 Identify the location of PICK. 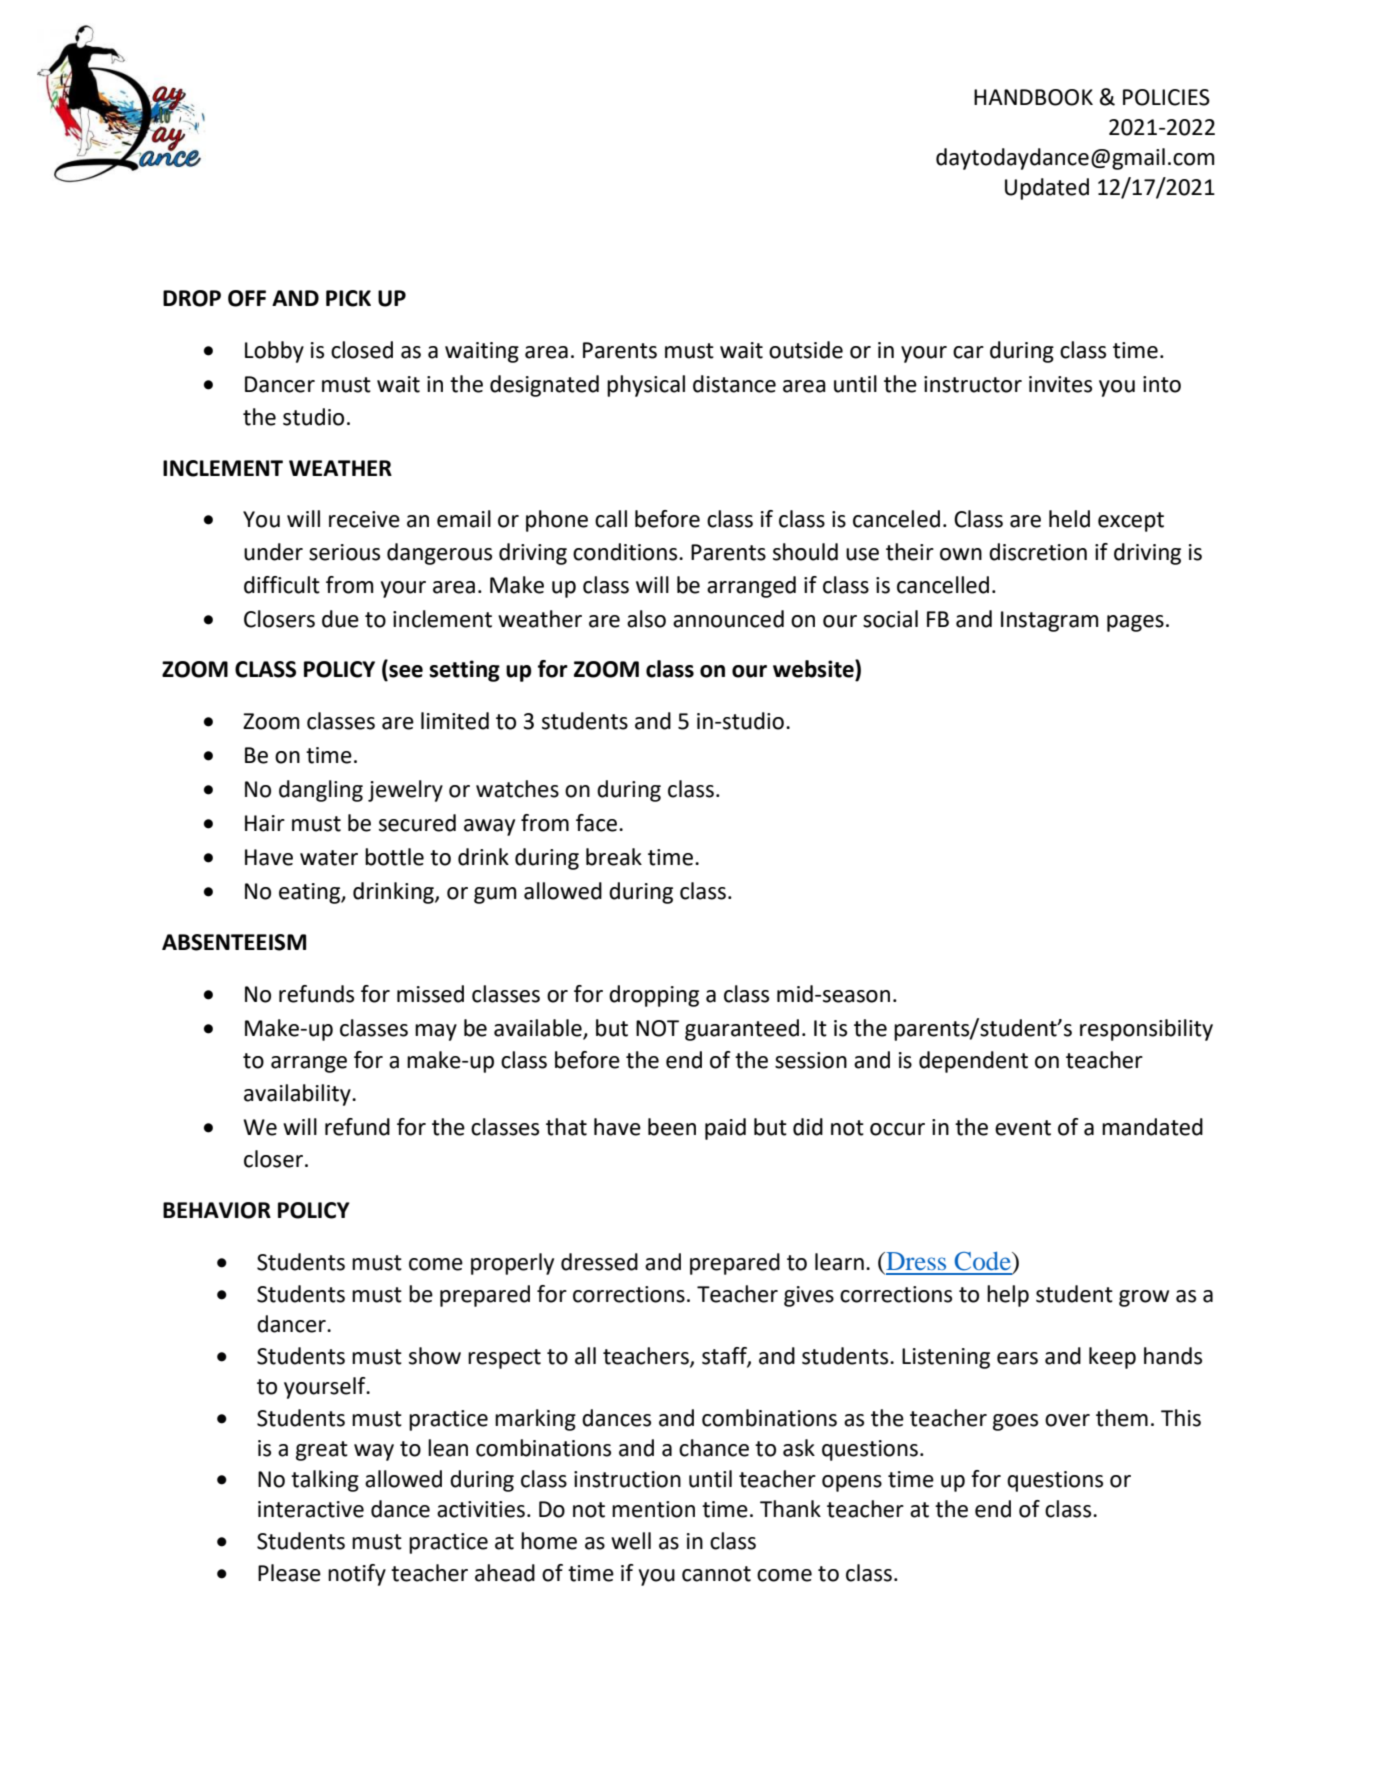
(348, 298).
